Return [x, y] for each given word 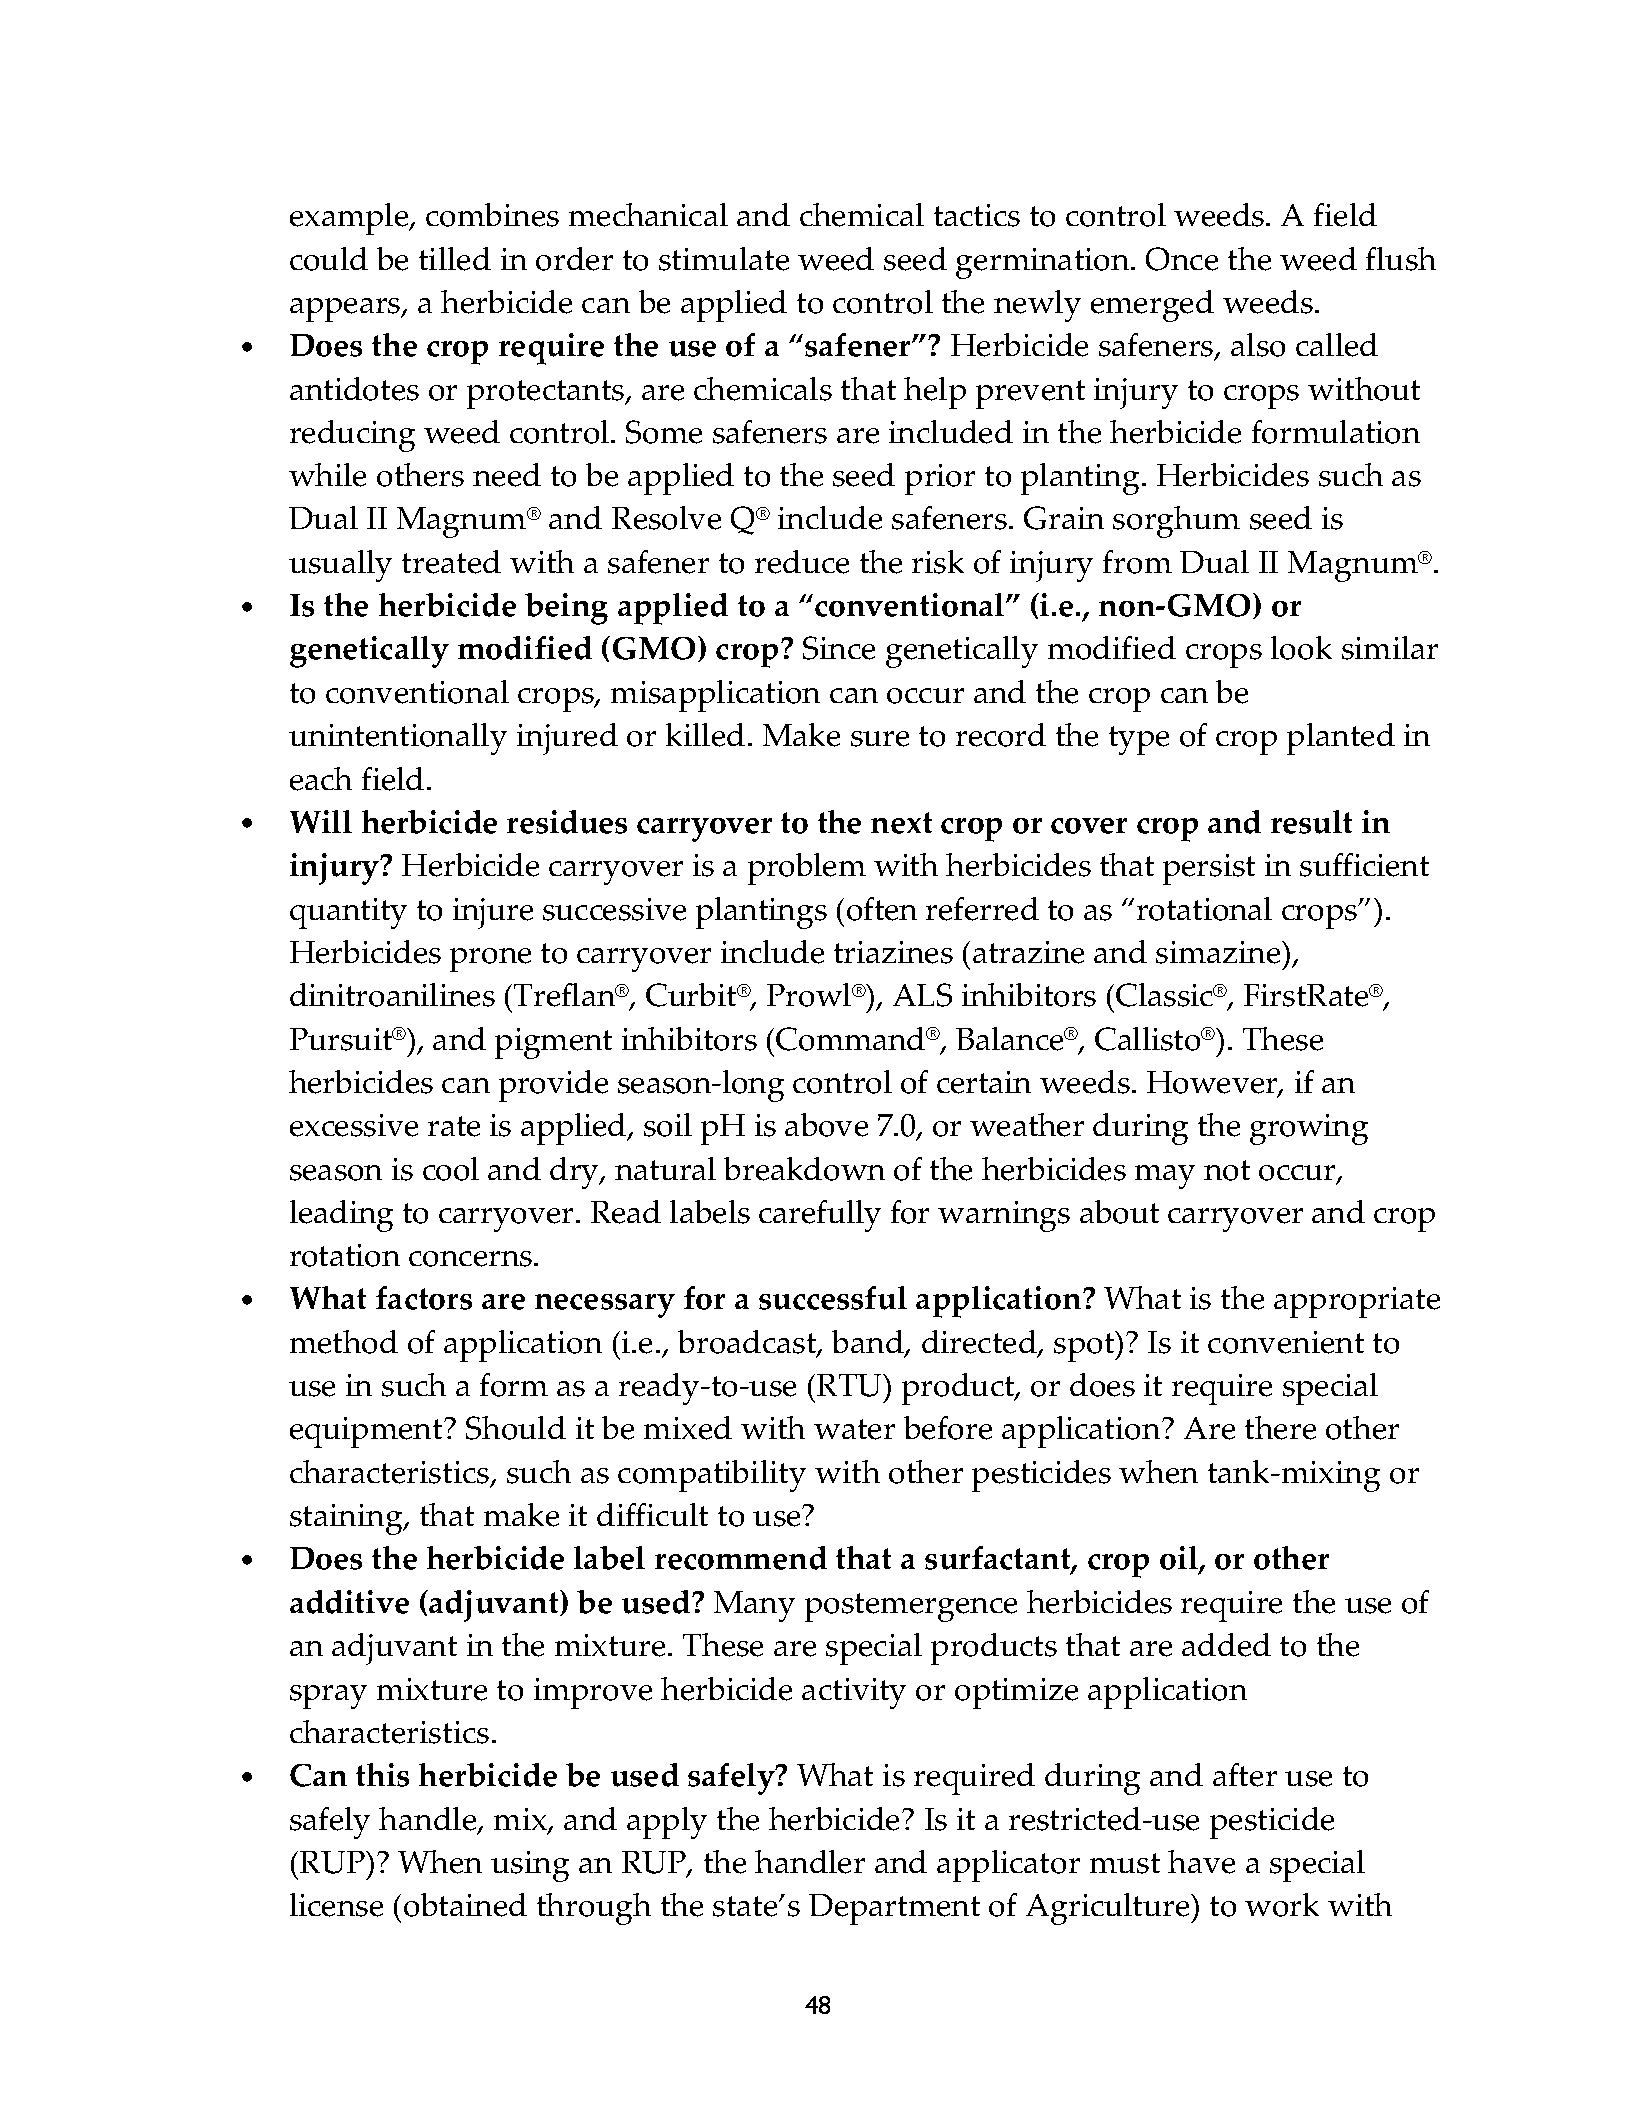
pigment [553, 1043]
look [1301, 648]
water [854, 1429]
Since [839, 648]
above [826, 1125]
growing [1309, 1129]
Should [516, 1428]
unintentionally [398, 739]
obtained [465, 1905]
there [1280, 1428]
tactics [977, 215]
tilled [455, 259]
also [1258, 345]
